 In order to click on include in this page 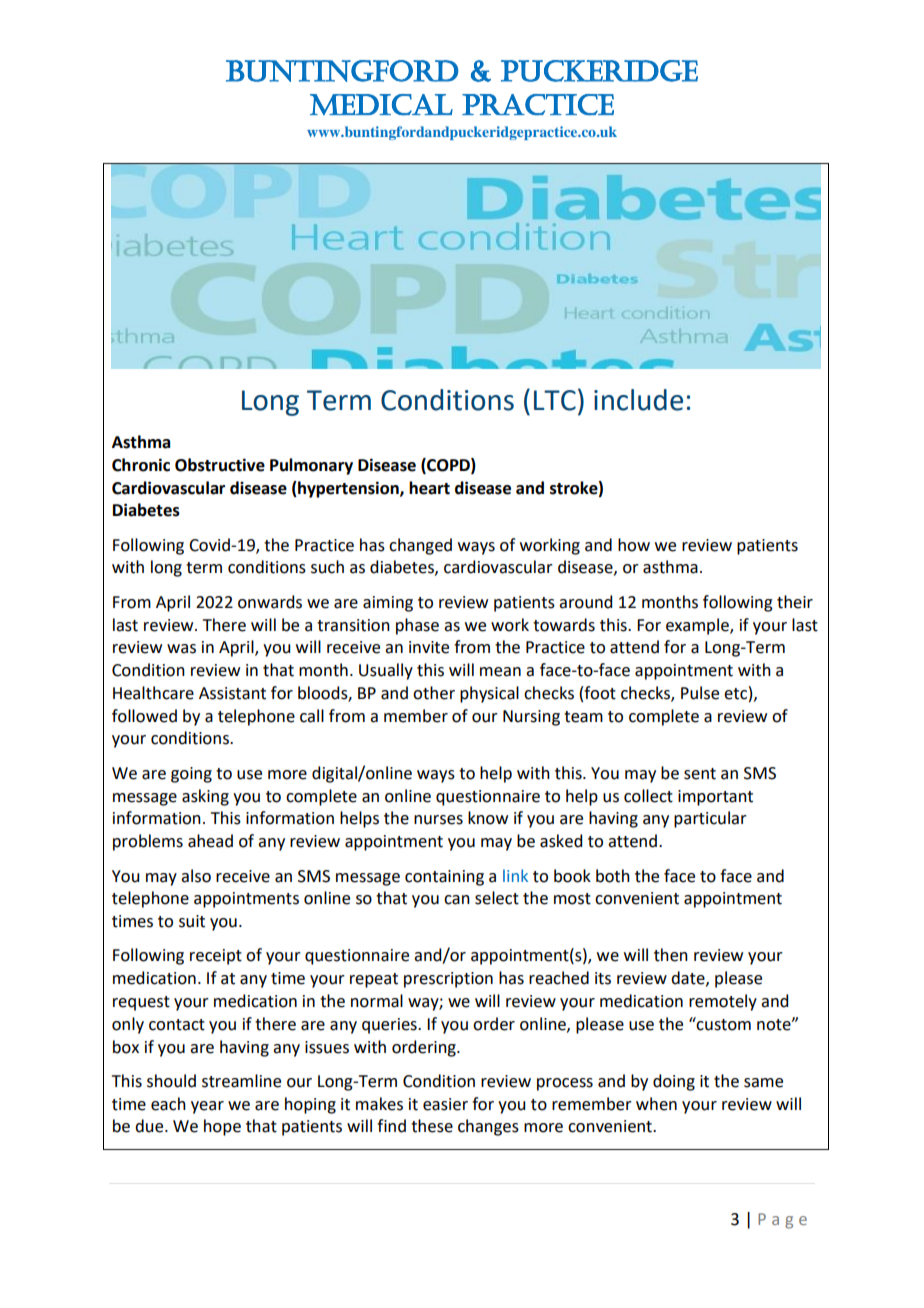, I will do `click(638, 400)`.
